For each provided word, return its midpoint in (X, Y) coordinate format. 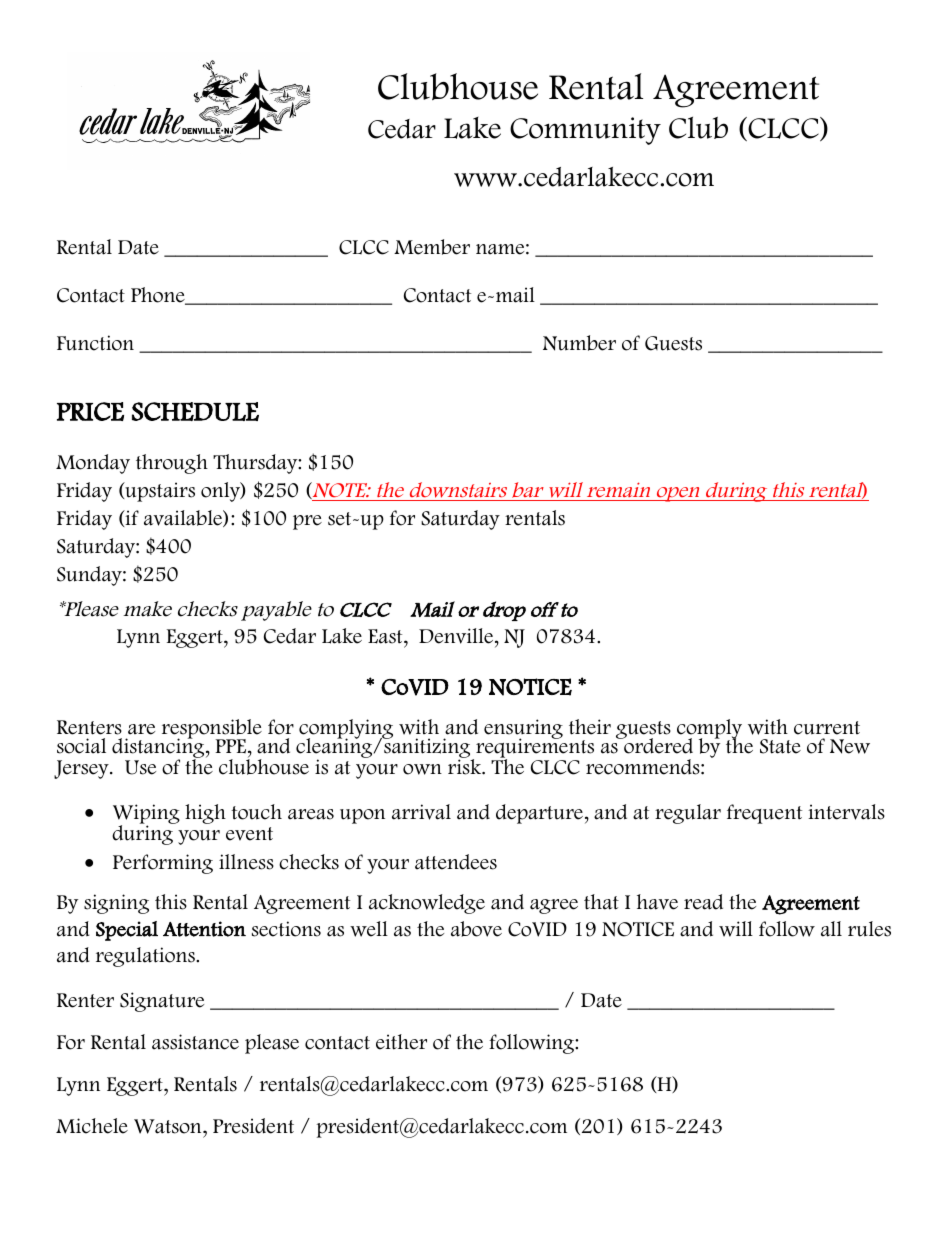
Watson (169, 1126)
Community (585, 131)
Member (432, 247)
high (205, 814)
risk (466, 766)
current (827, 728)
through (172, 464)
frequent (764, 814)
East (386, 636)
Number (579, 343)
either (401, 1042)
